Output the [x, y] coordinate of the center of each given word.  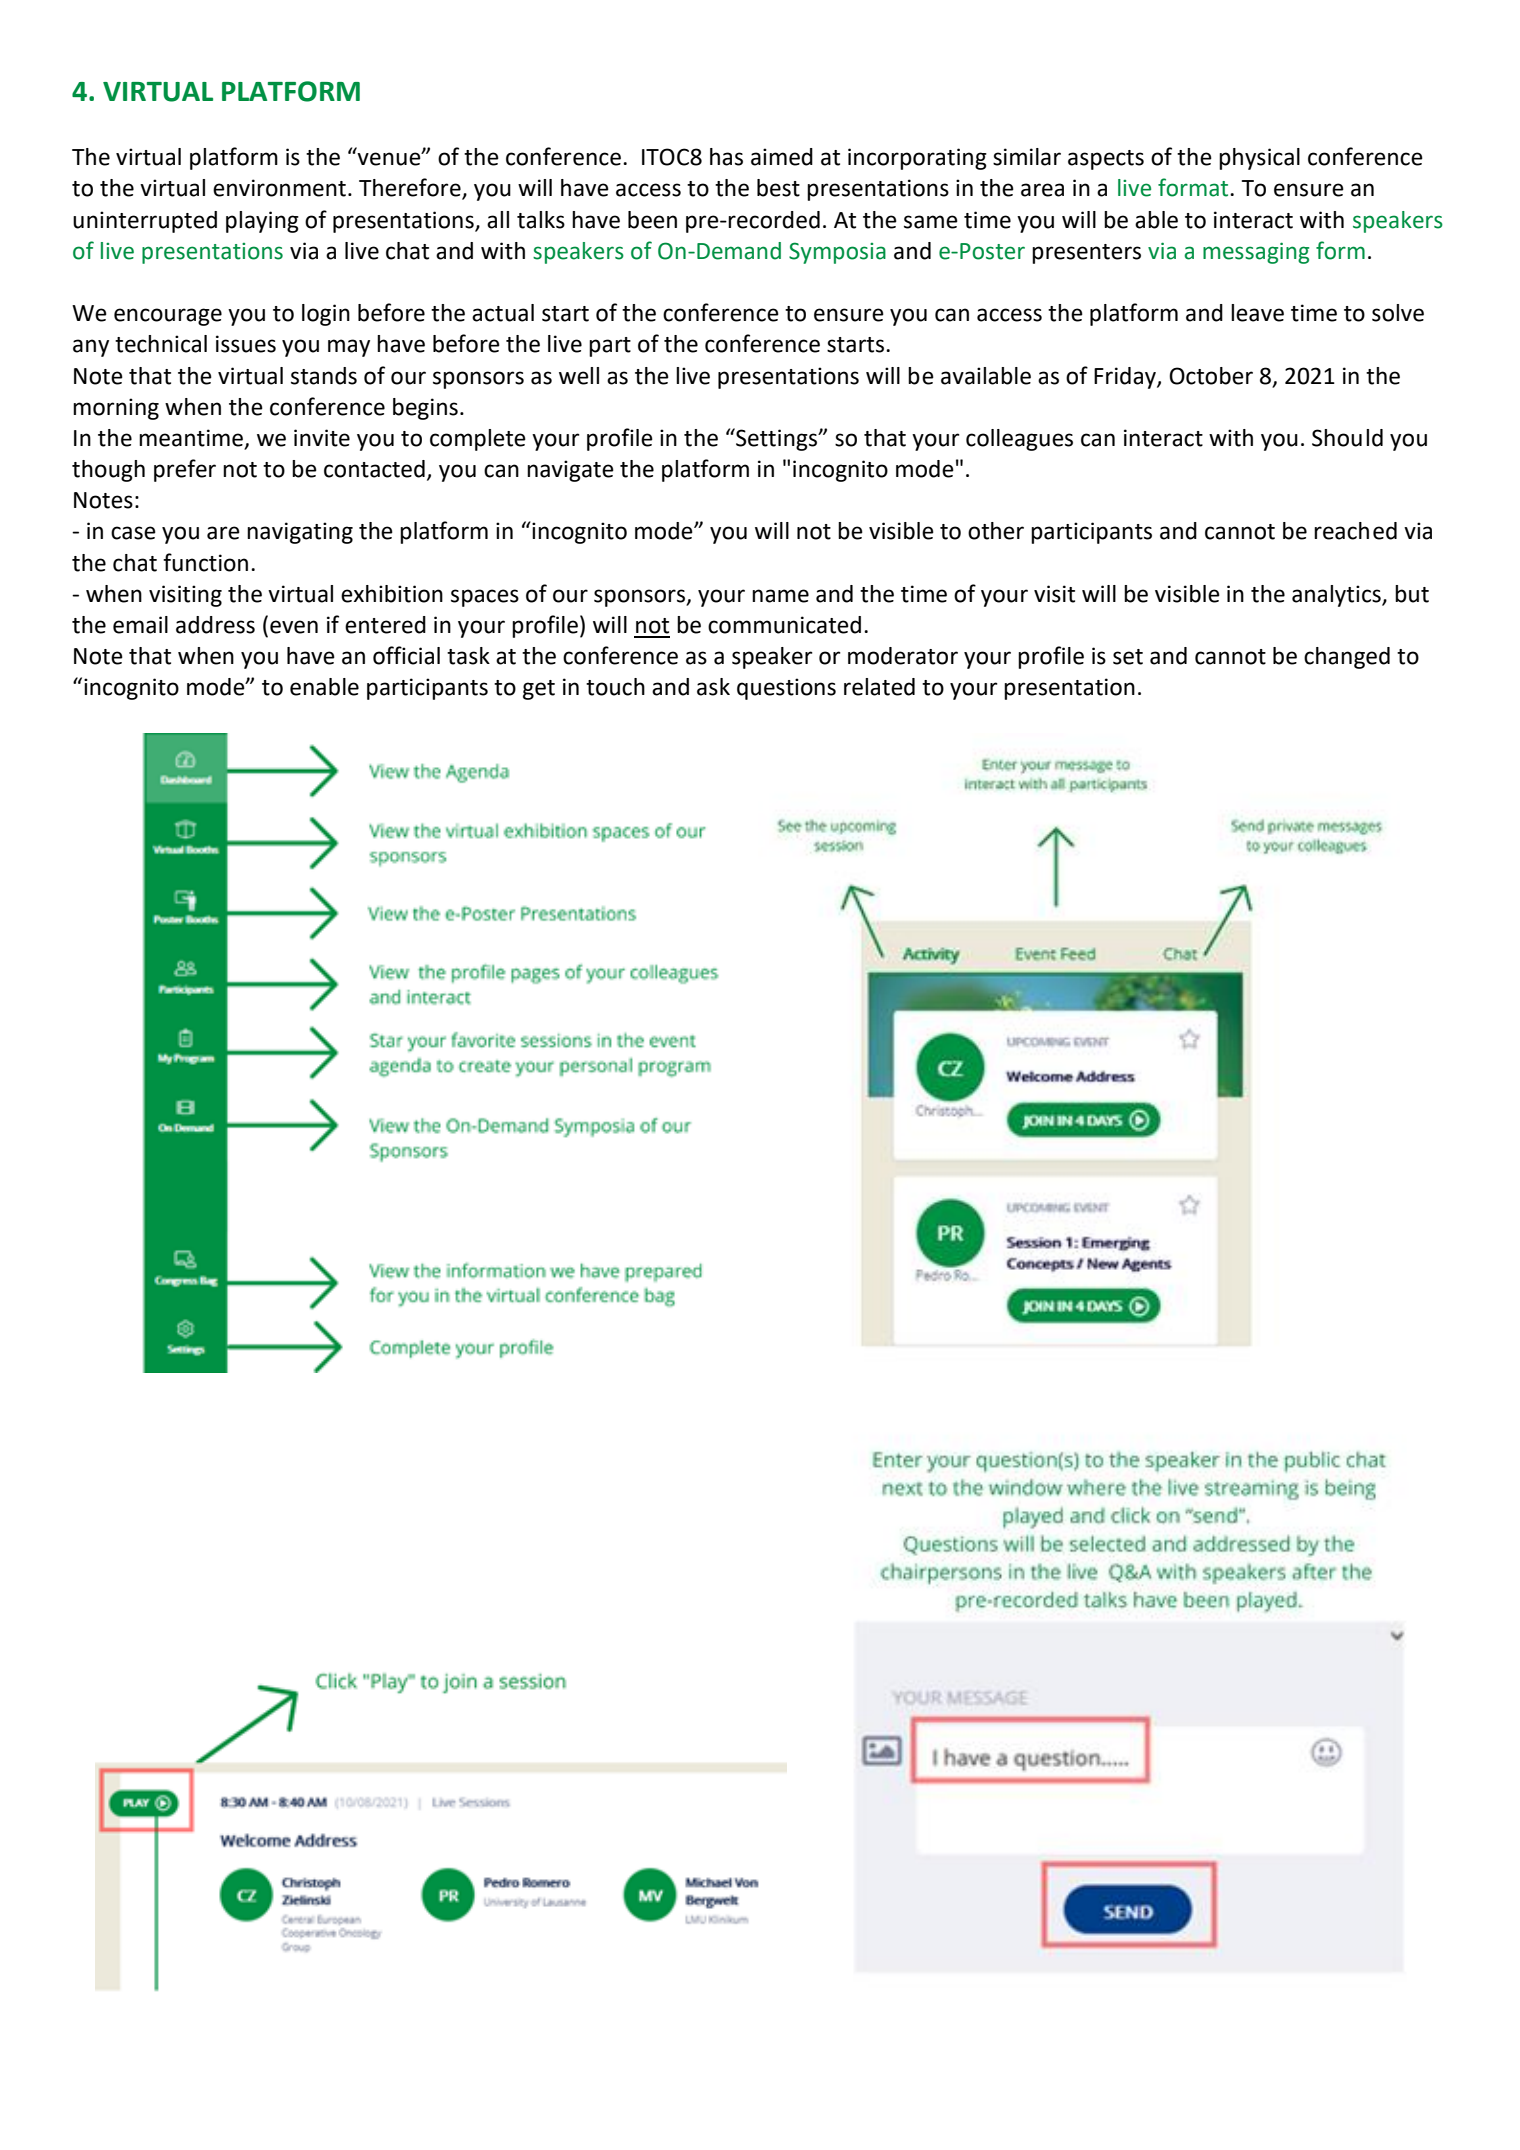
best [778, 188]
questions [786, 689]
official [406, 655]
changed [1347, 658]
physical [1259, 159]
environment [279, 188]
